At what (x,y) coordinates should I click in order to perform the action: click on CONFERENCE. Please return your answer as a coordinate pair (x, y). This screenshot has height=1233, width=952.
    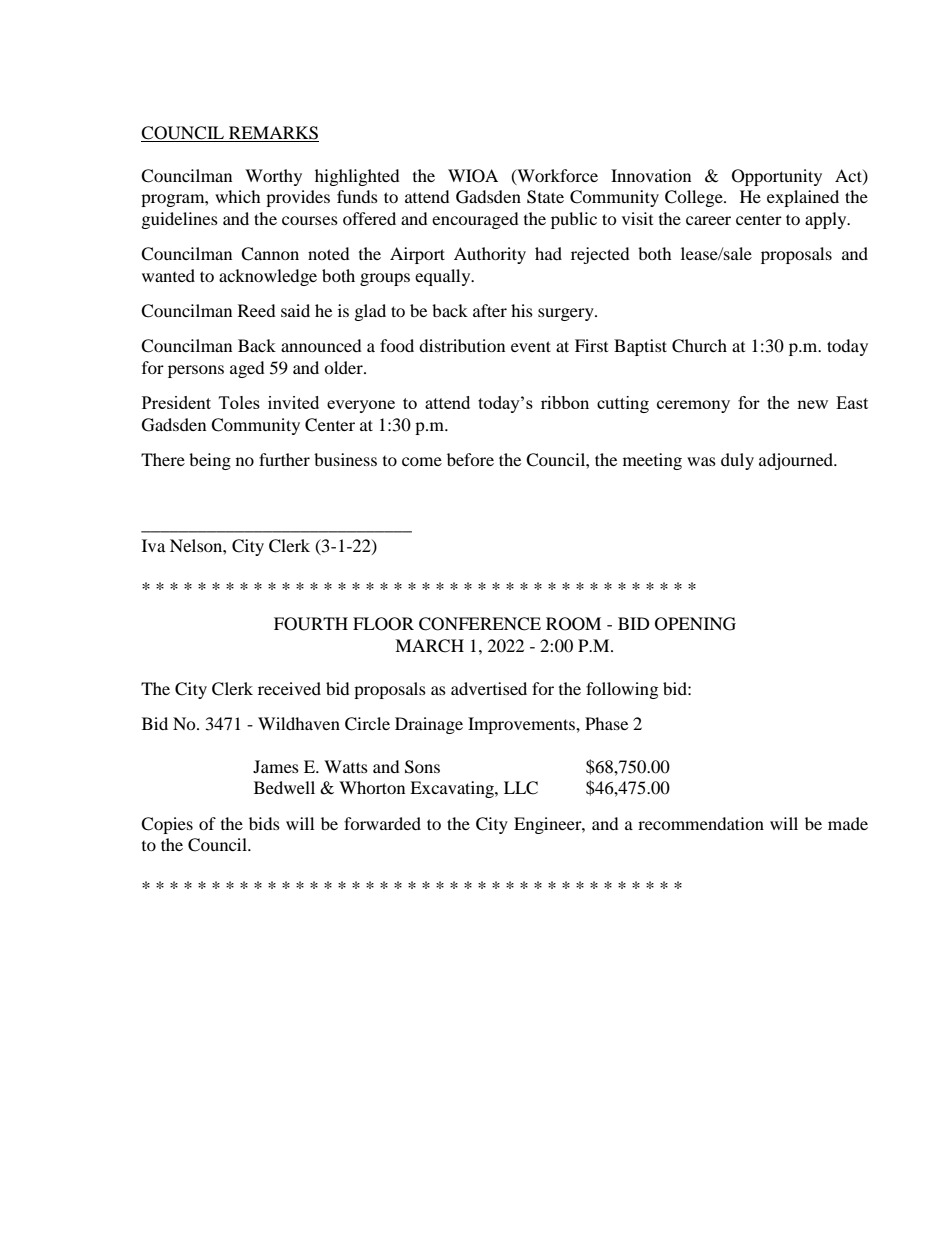
    Looking at the image, I should click on (480, 624).
